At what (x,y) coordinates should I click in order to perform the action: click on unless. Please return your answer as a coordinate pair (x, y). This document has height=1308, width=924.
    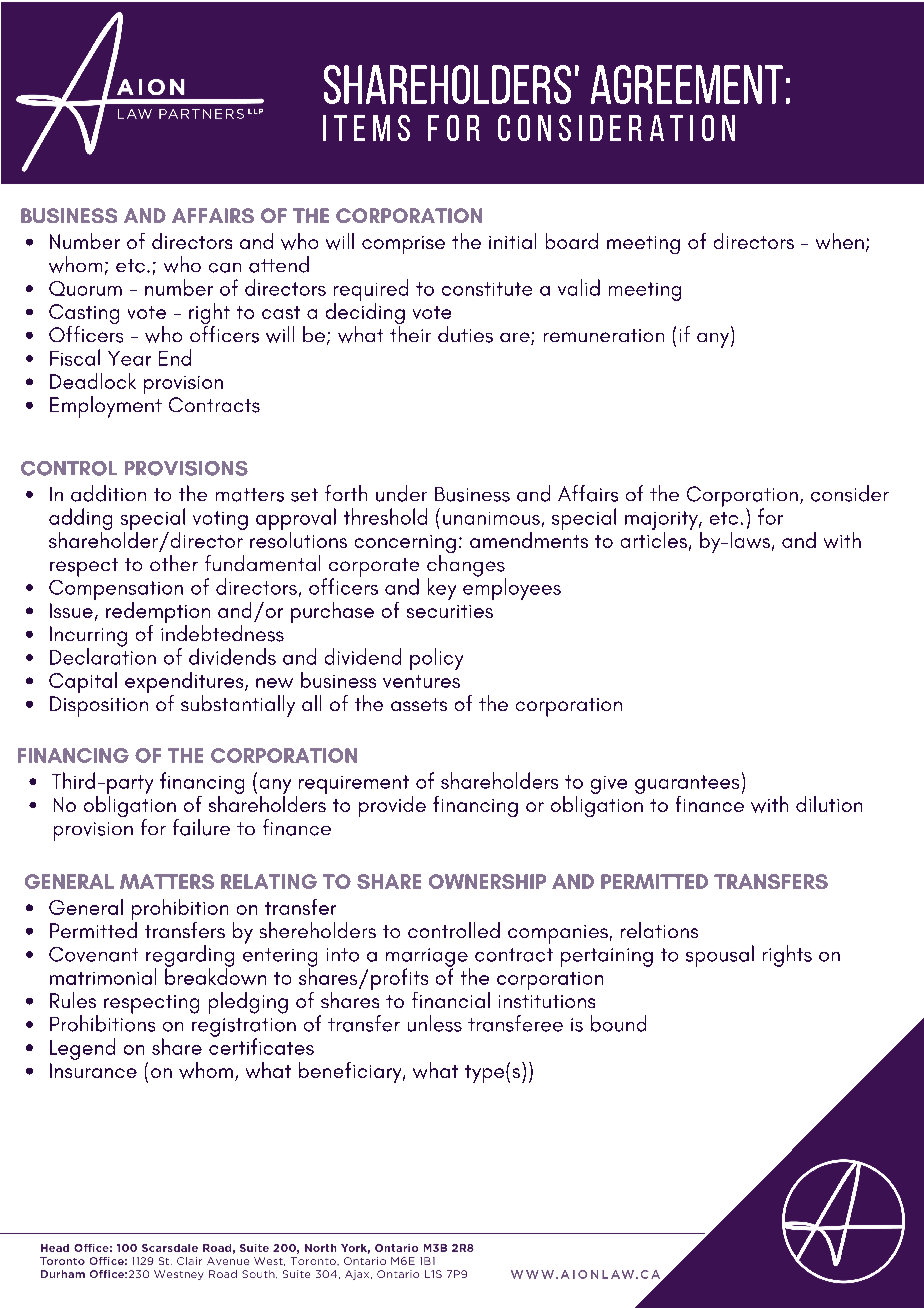
    Looking at the image, I should click on (435, 1023).
